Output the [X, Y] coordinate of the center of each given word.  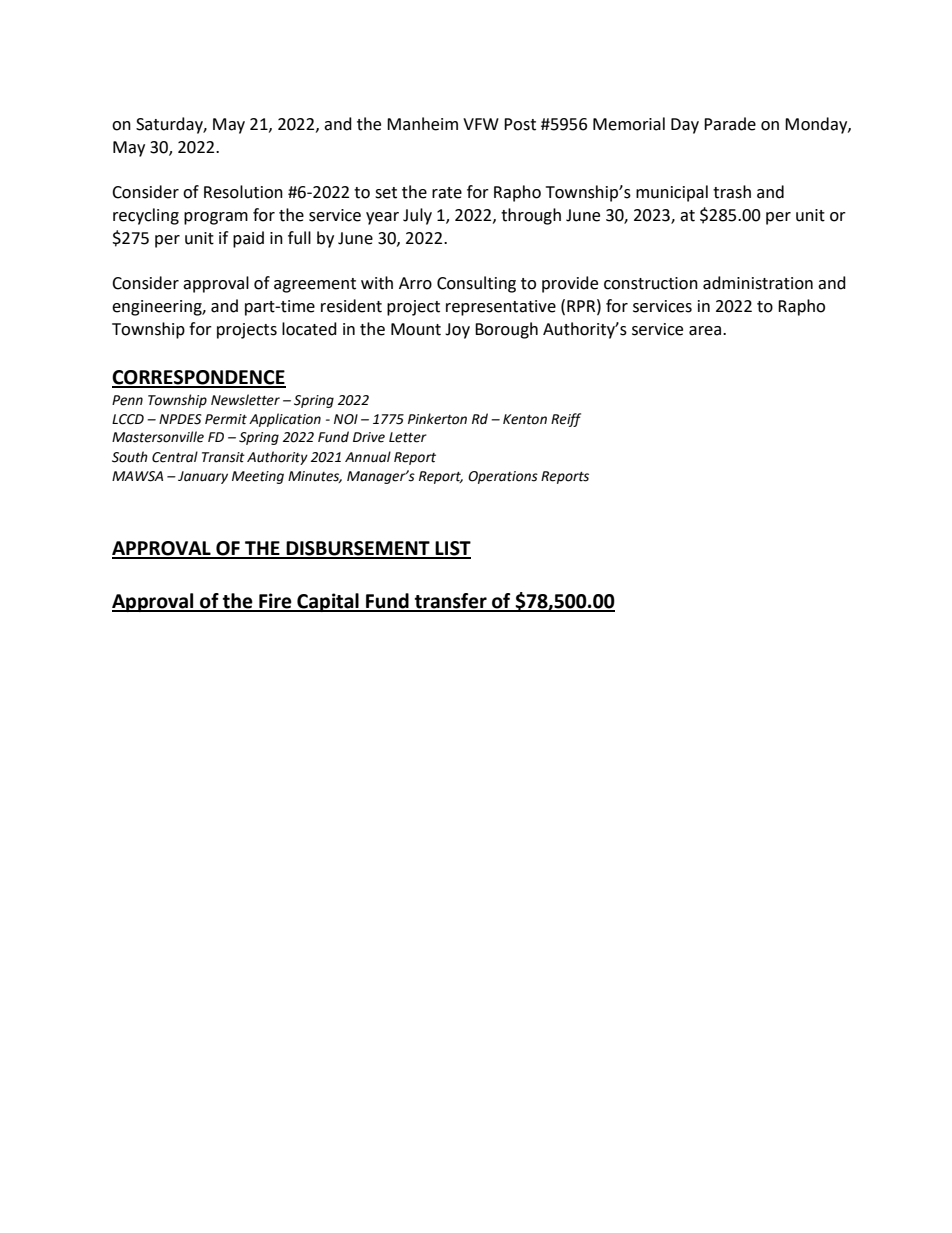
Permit [226, 419]
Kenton [525, 419]
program [216, 218]
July [417, 216]
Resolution [243, 192]
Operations [503, 477]
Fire [275, 602]
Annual [368, 457]
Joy [457, 331]
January [203, 477]
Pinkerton [437, 419]
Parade [730, 124]
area [706, 331]
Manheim [422, 124]
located [309, 329]
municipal [672, 193]
